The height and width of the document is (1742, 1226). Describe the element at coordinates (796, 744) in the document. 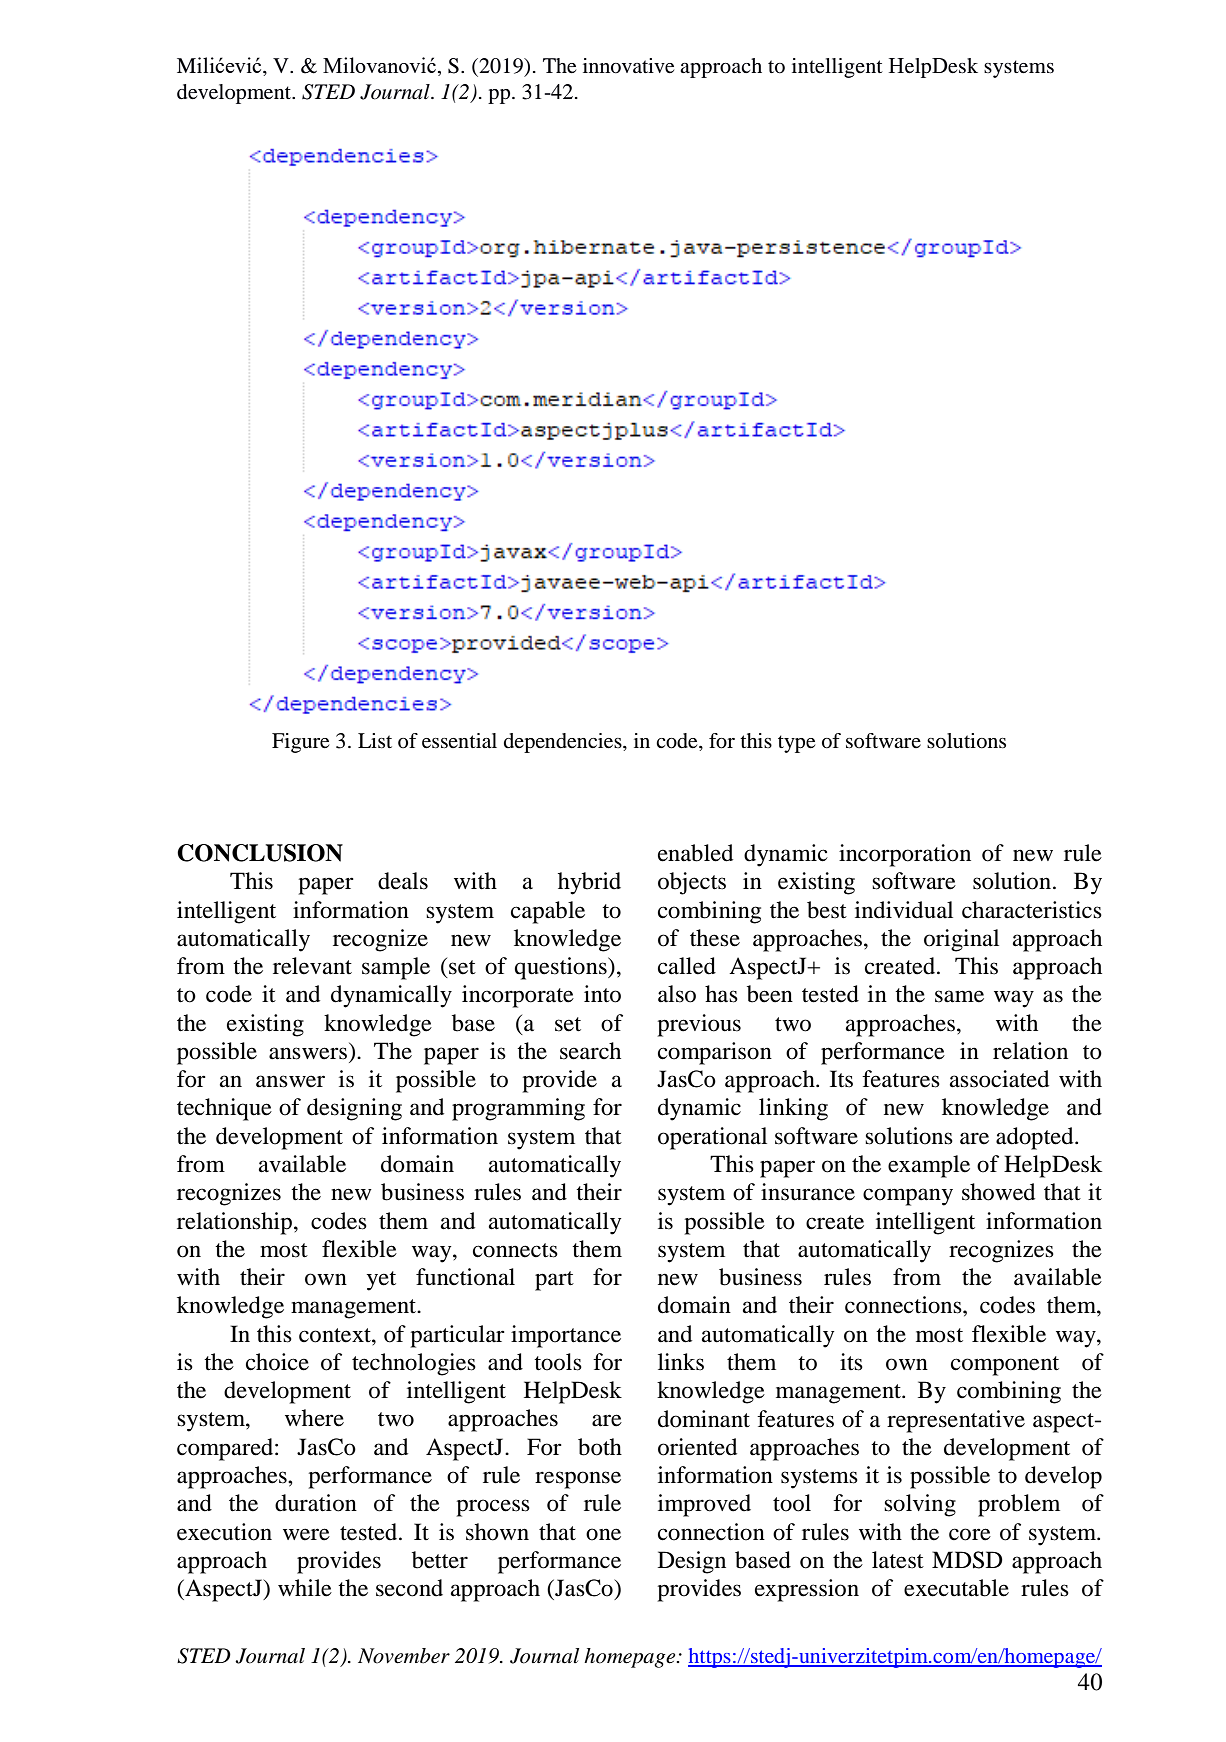

I see `type` at that location.
